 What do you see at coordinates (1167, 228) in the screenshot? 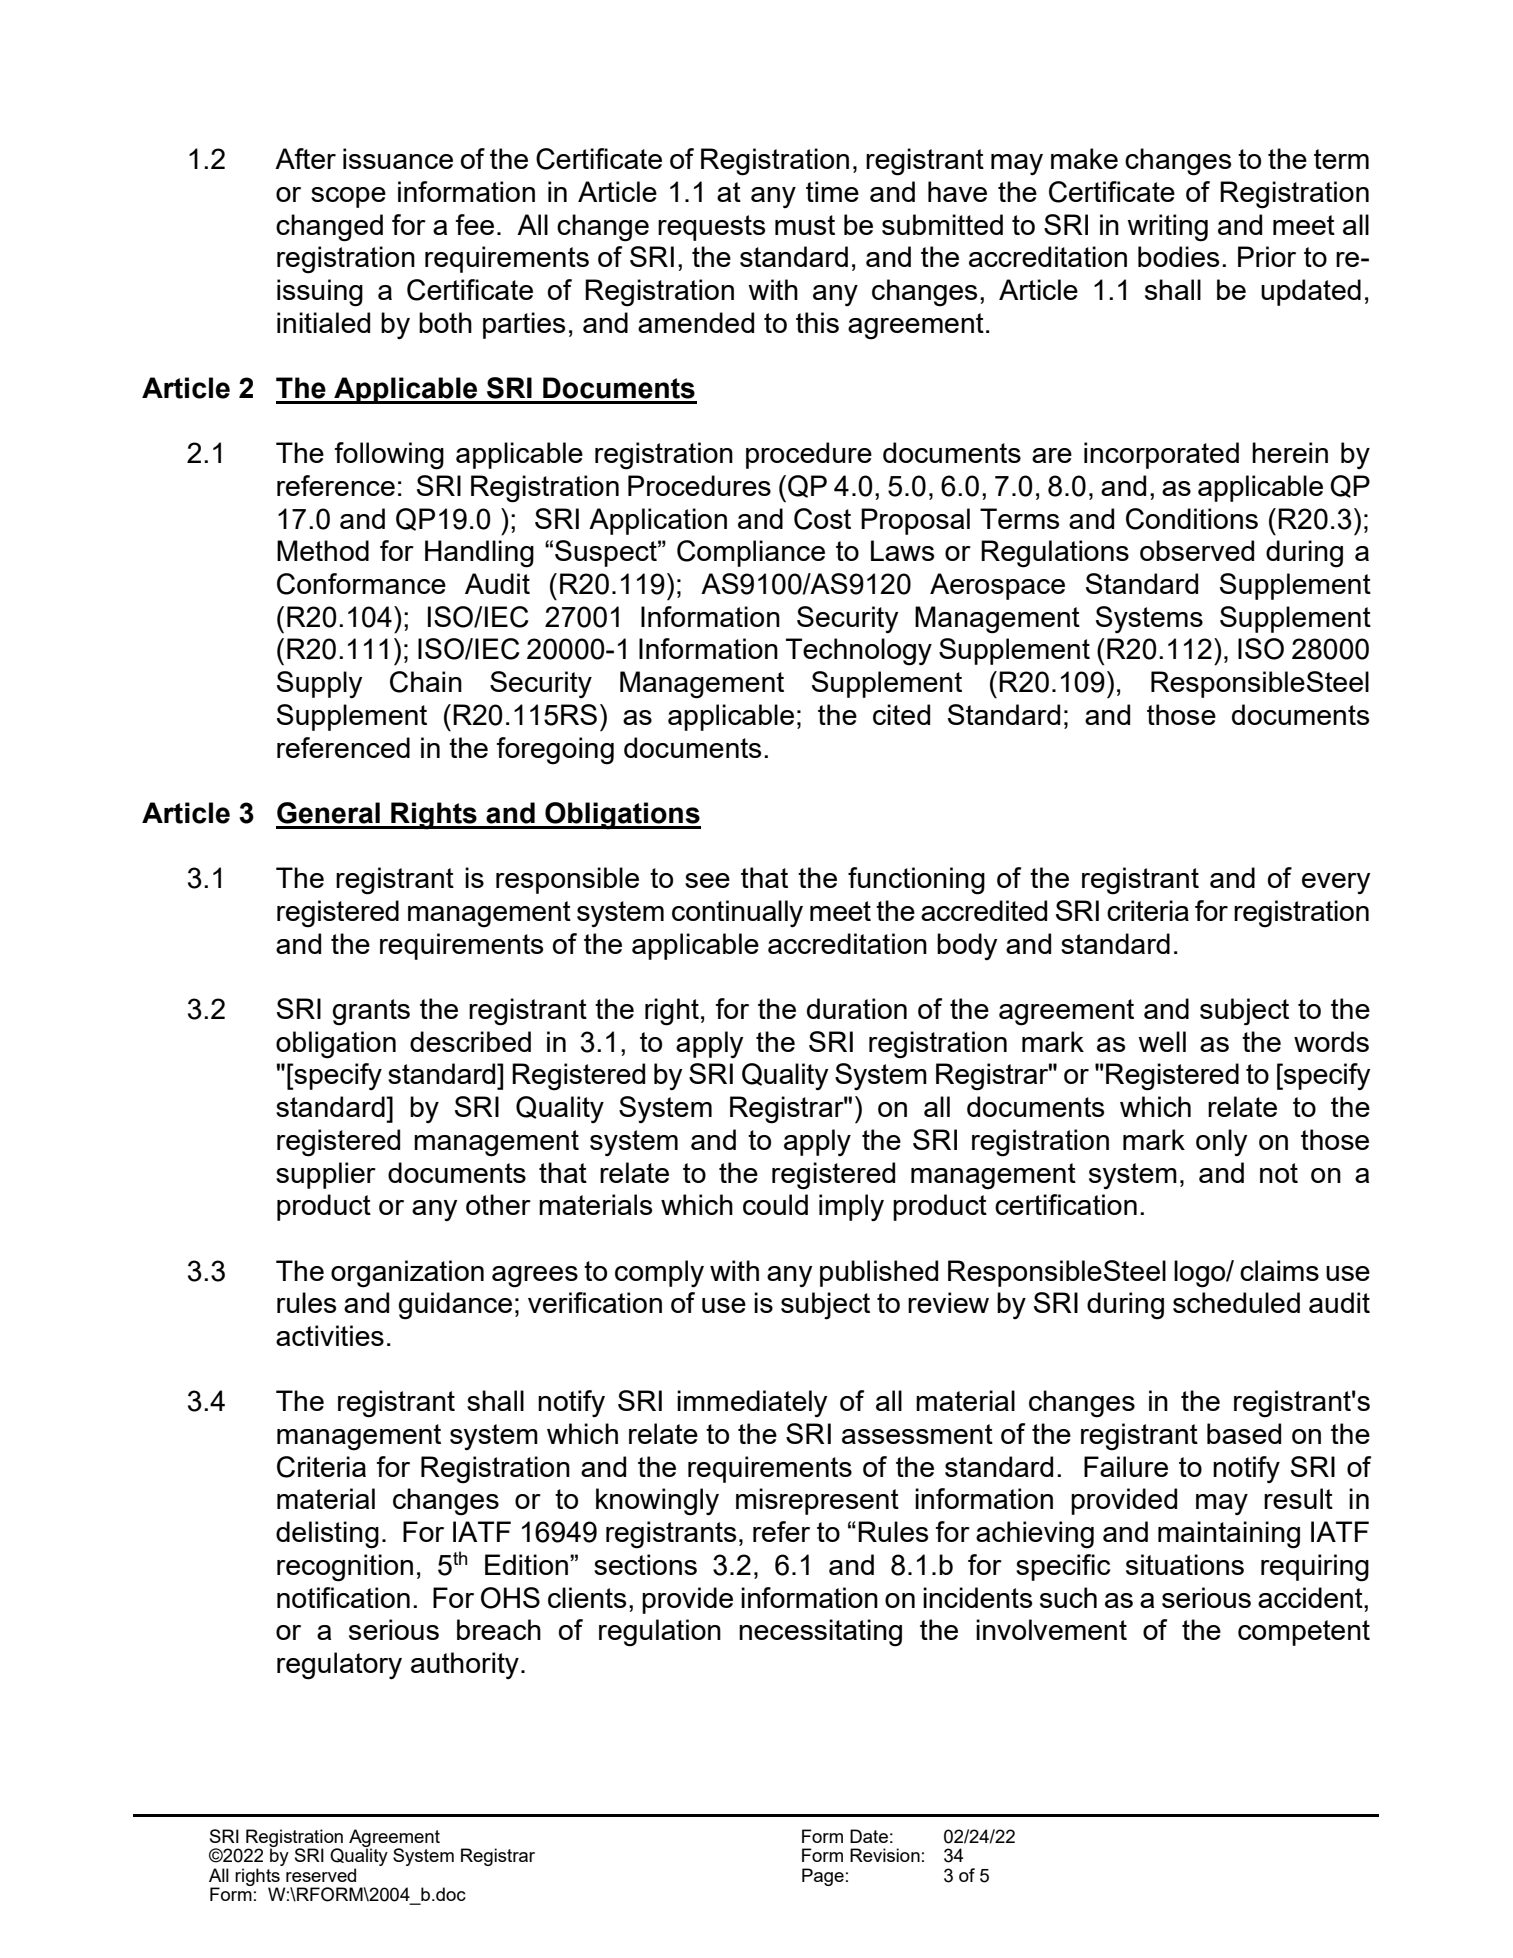
I see `writing` at bounding box center [1167, 228].
